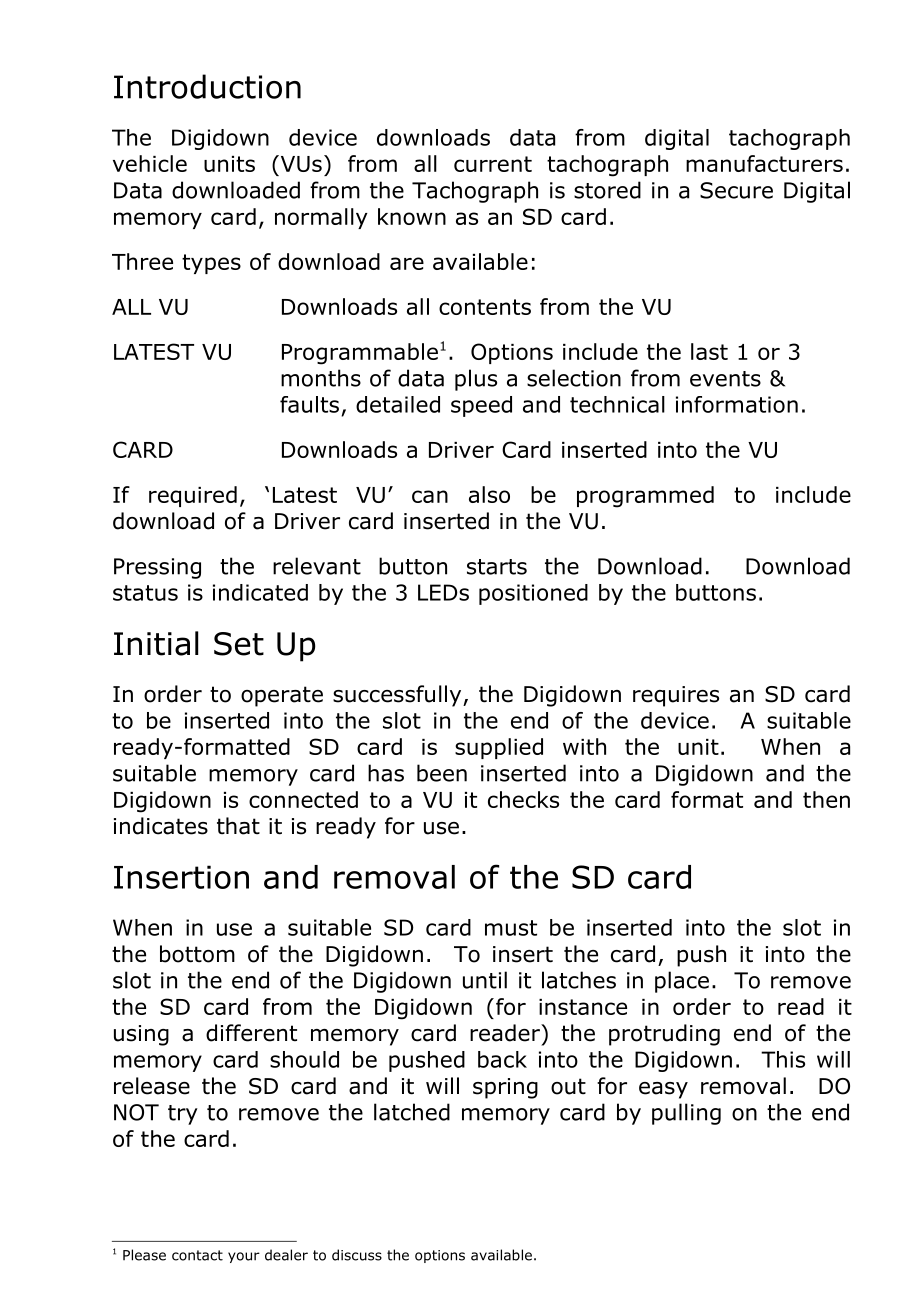  What do you see at coordinates (357, 1255) in the document?
I see `discuss` at bounding box center [357, 1255].
